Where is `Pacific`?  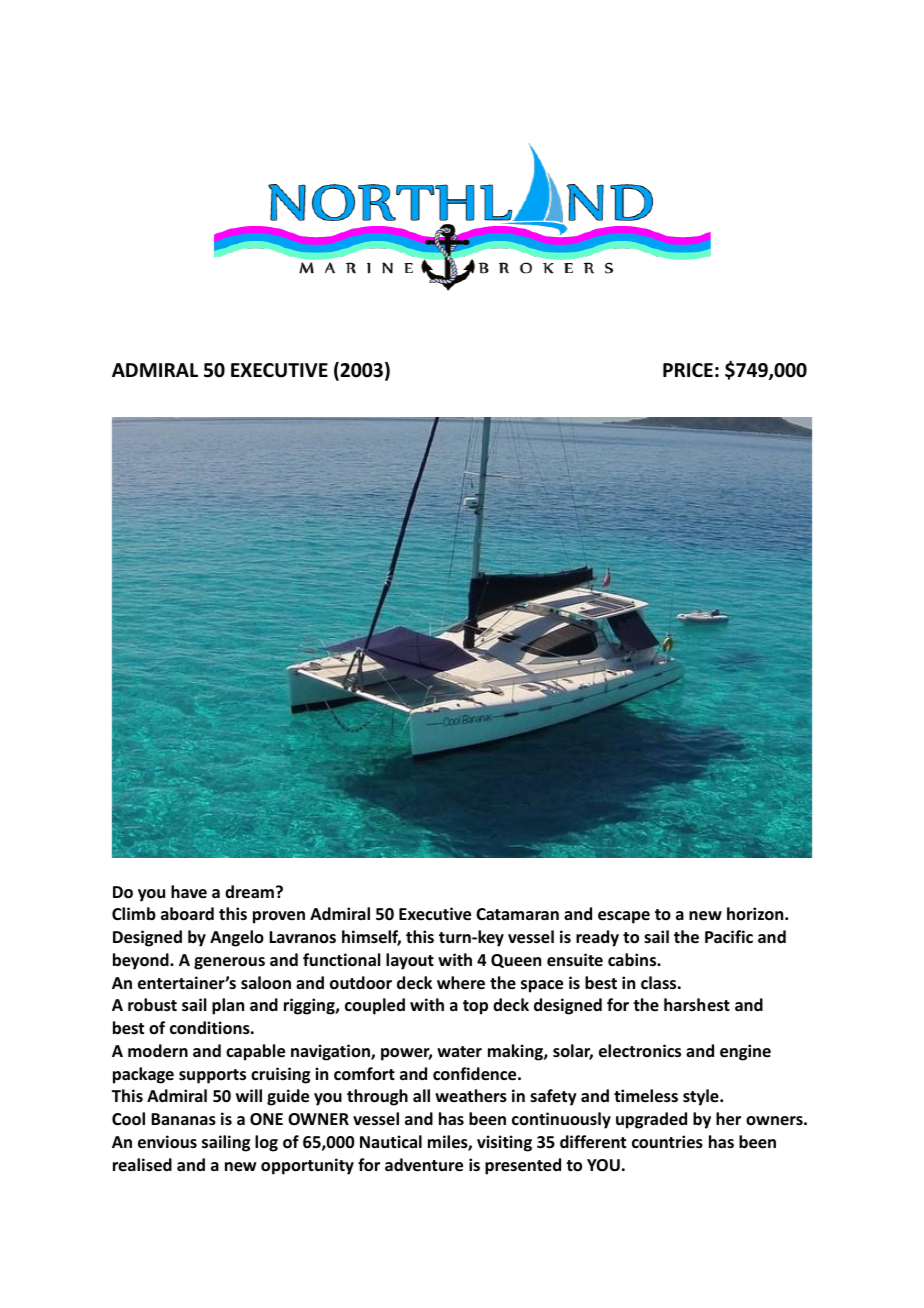 Pacific is located at coordinates (729, 936).
